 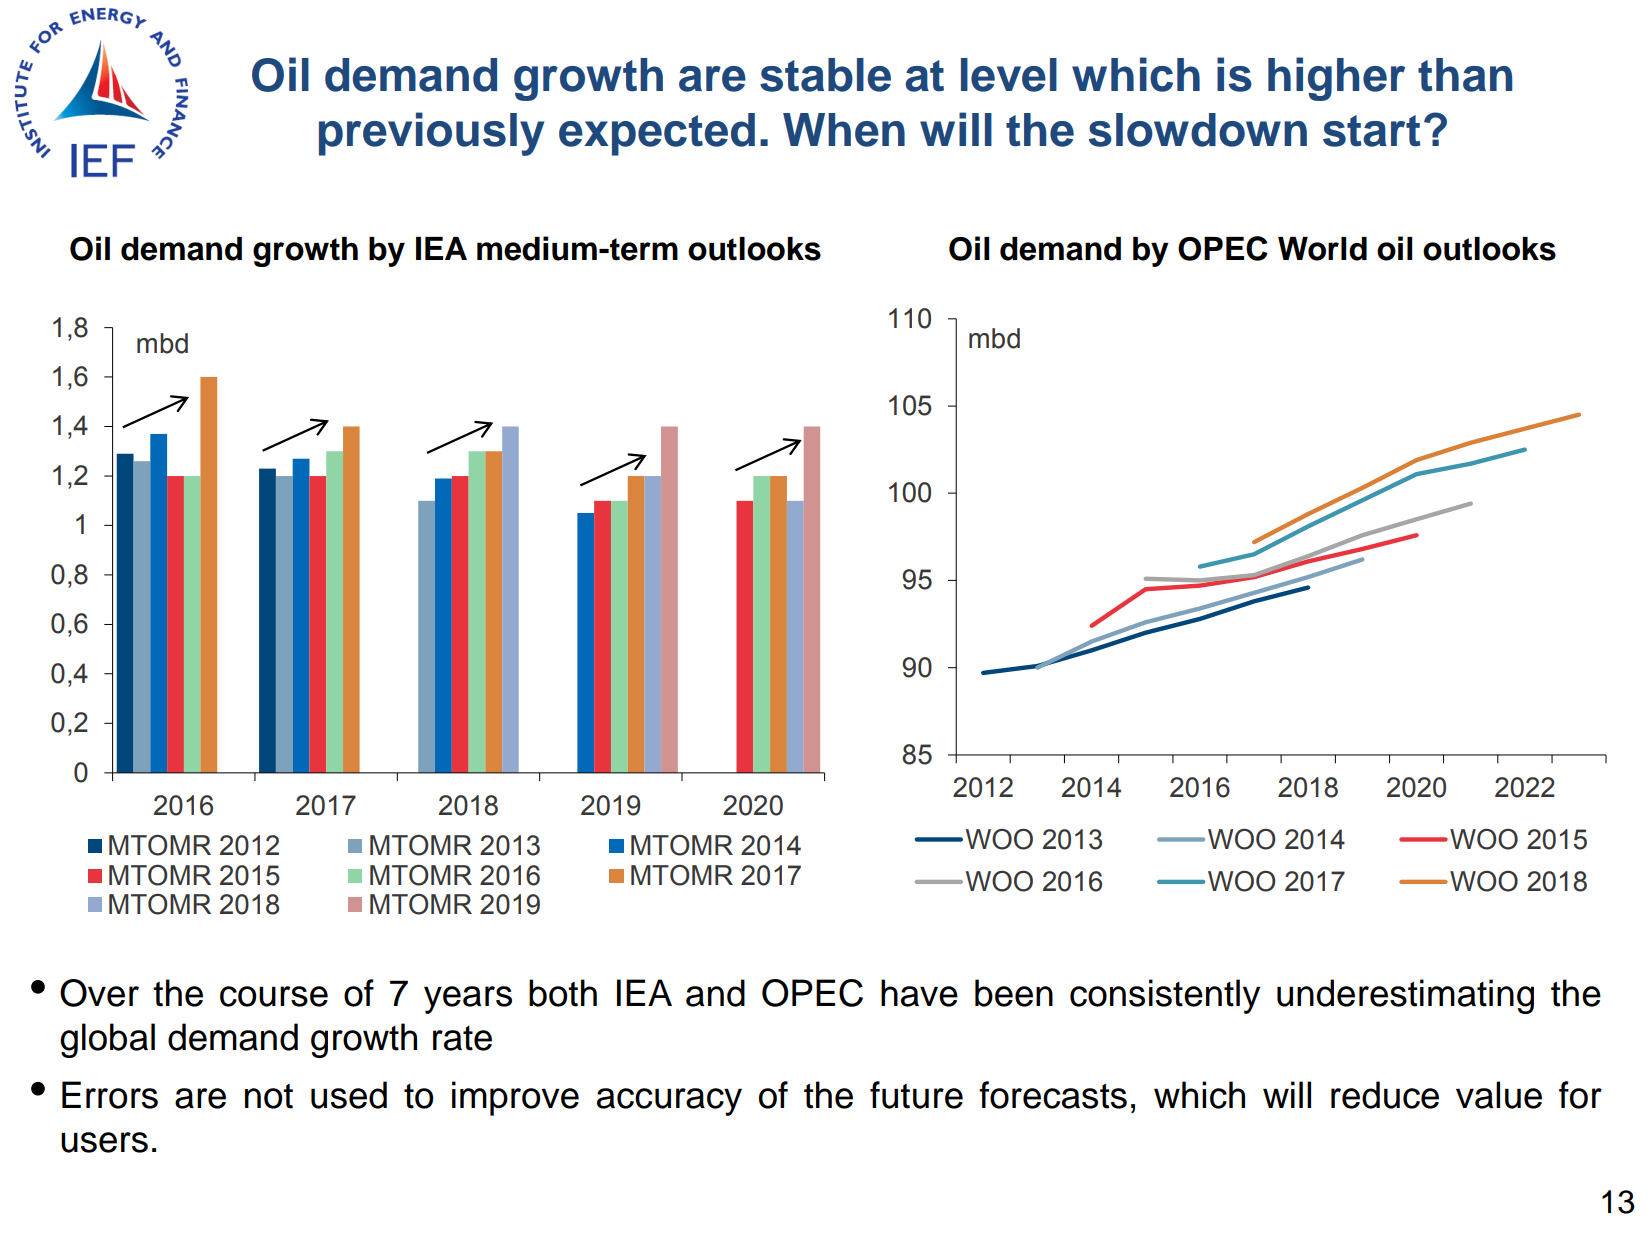 I want to click on higher, so click(x=1336, y=79).
